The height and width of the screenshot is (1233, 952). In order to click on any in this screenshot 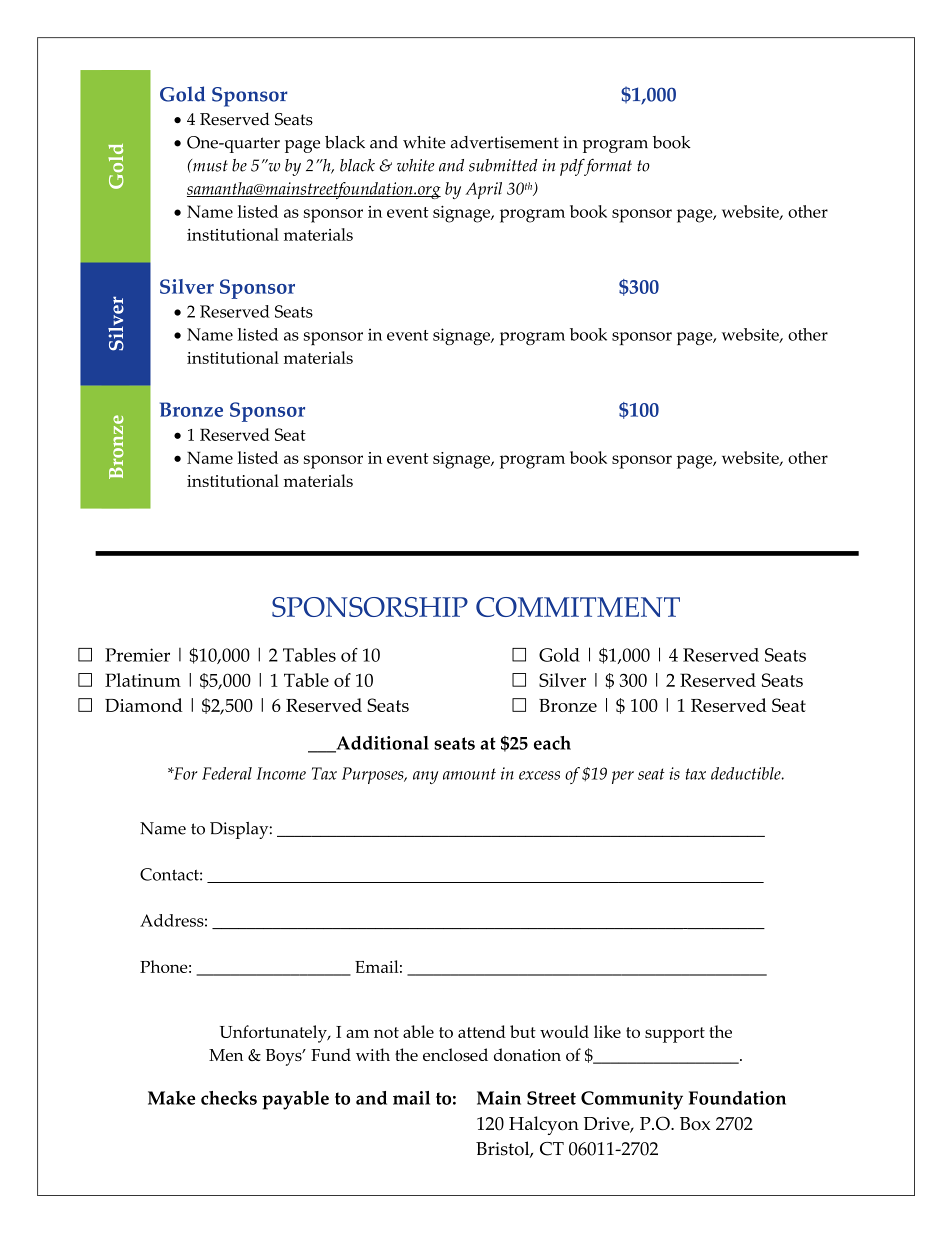, I will do `click(425, 777)`.
